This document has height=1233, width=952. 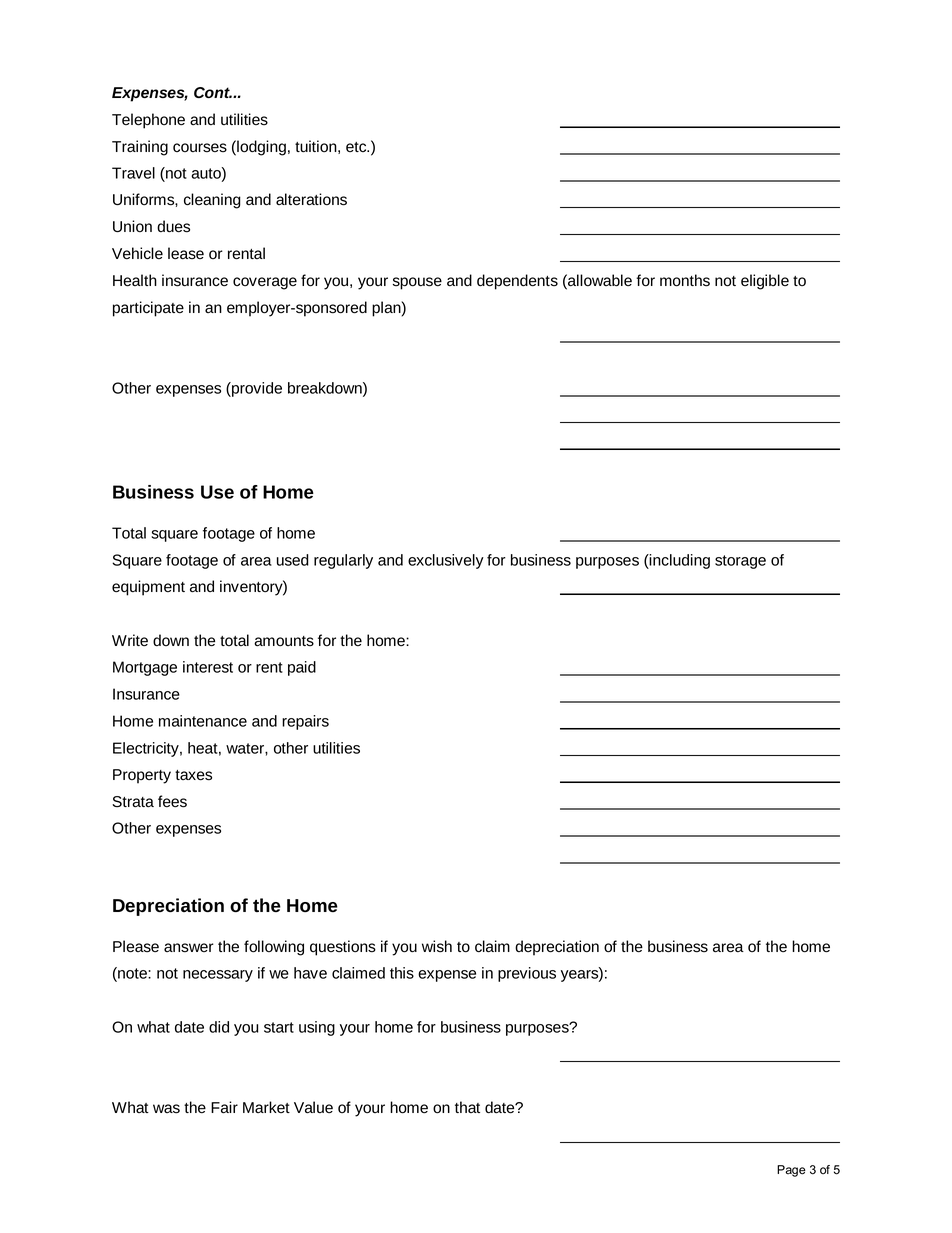 What do you see at coordinates (224, 1107) in the document?
I see `Fair` at bounding box center [224, 1107].
